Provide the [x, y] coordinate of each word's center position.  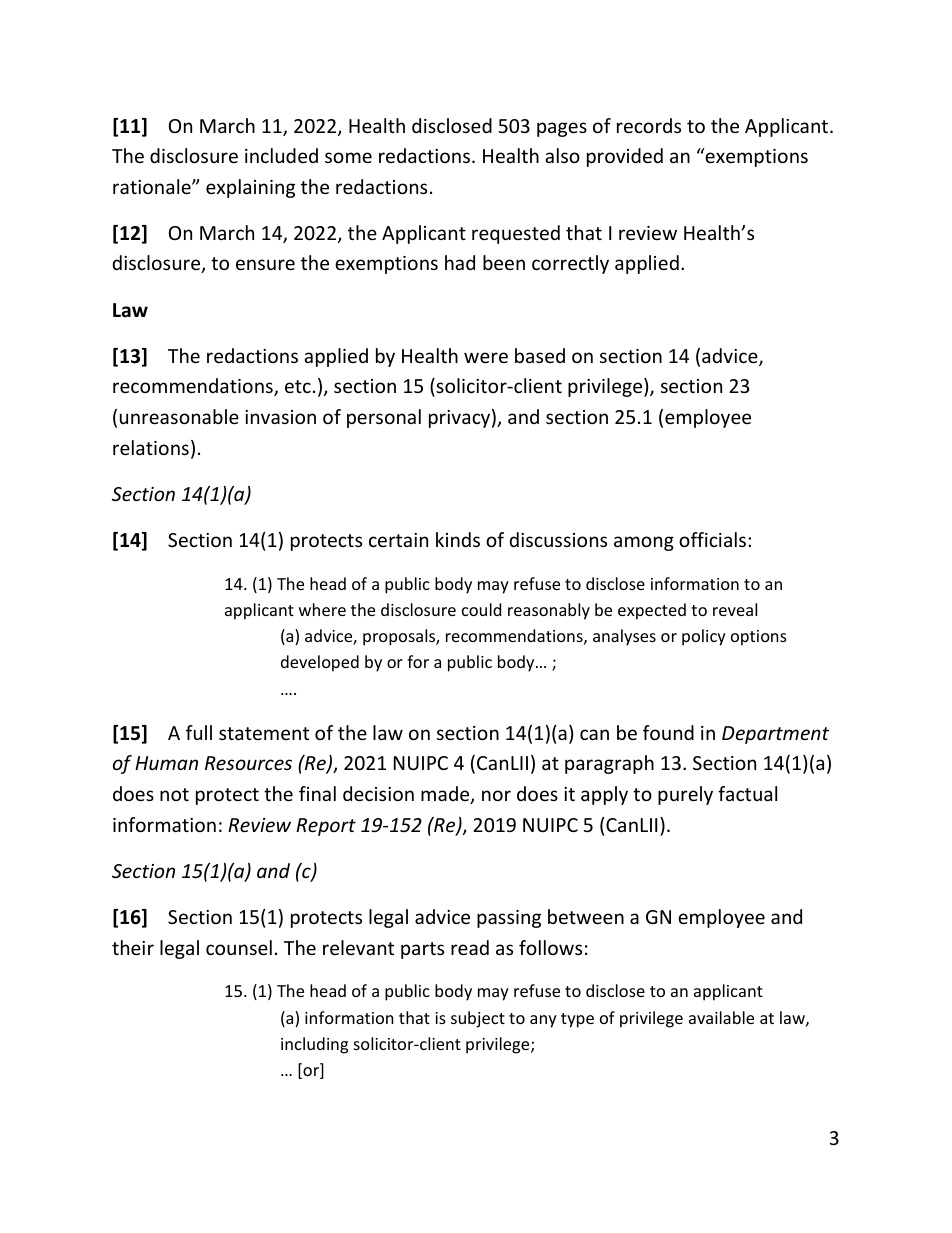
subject [478, 1019]
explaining [250, 188]
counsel [239, 947]
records [649, 125]
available [721, 1017]
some [348, 157]
